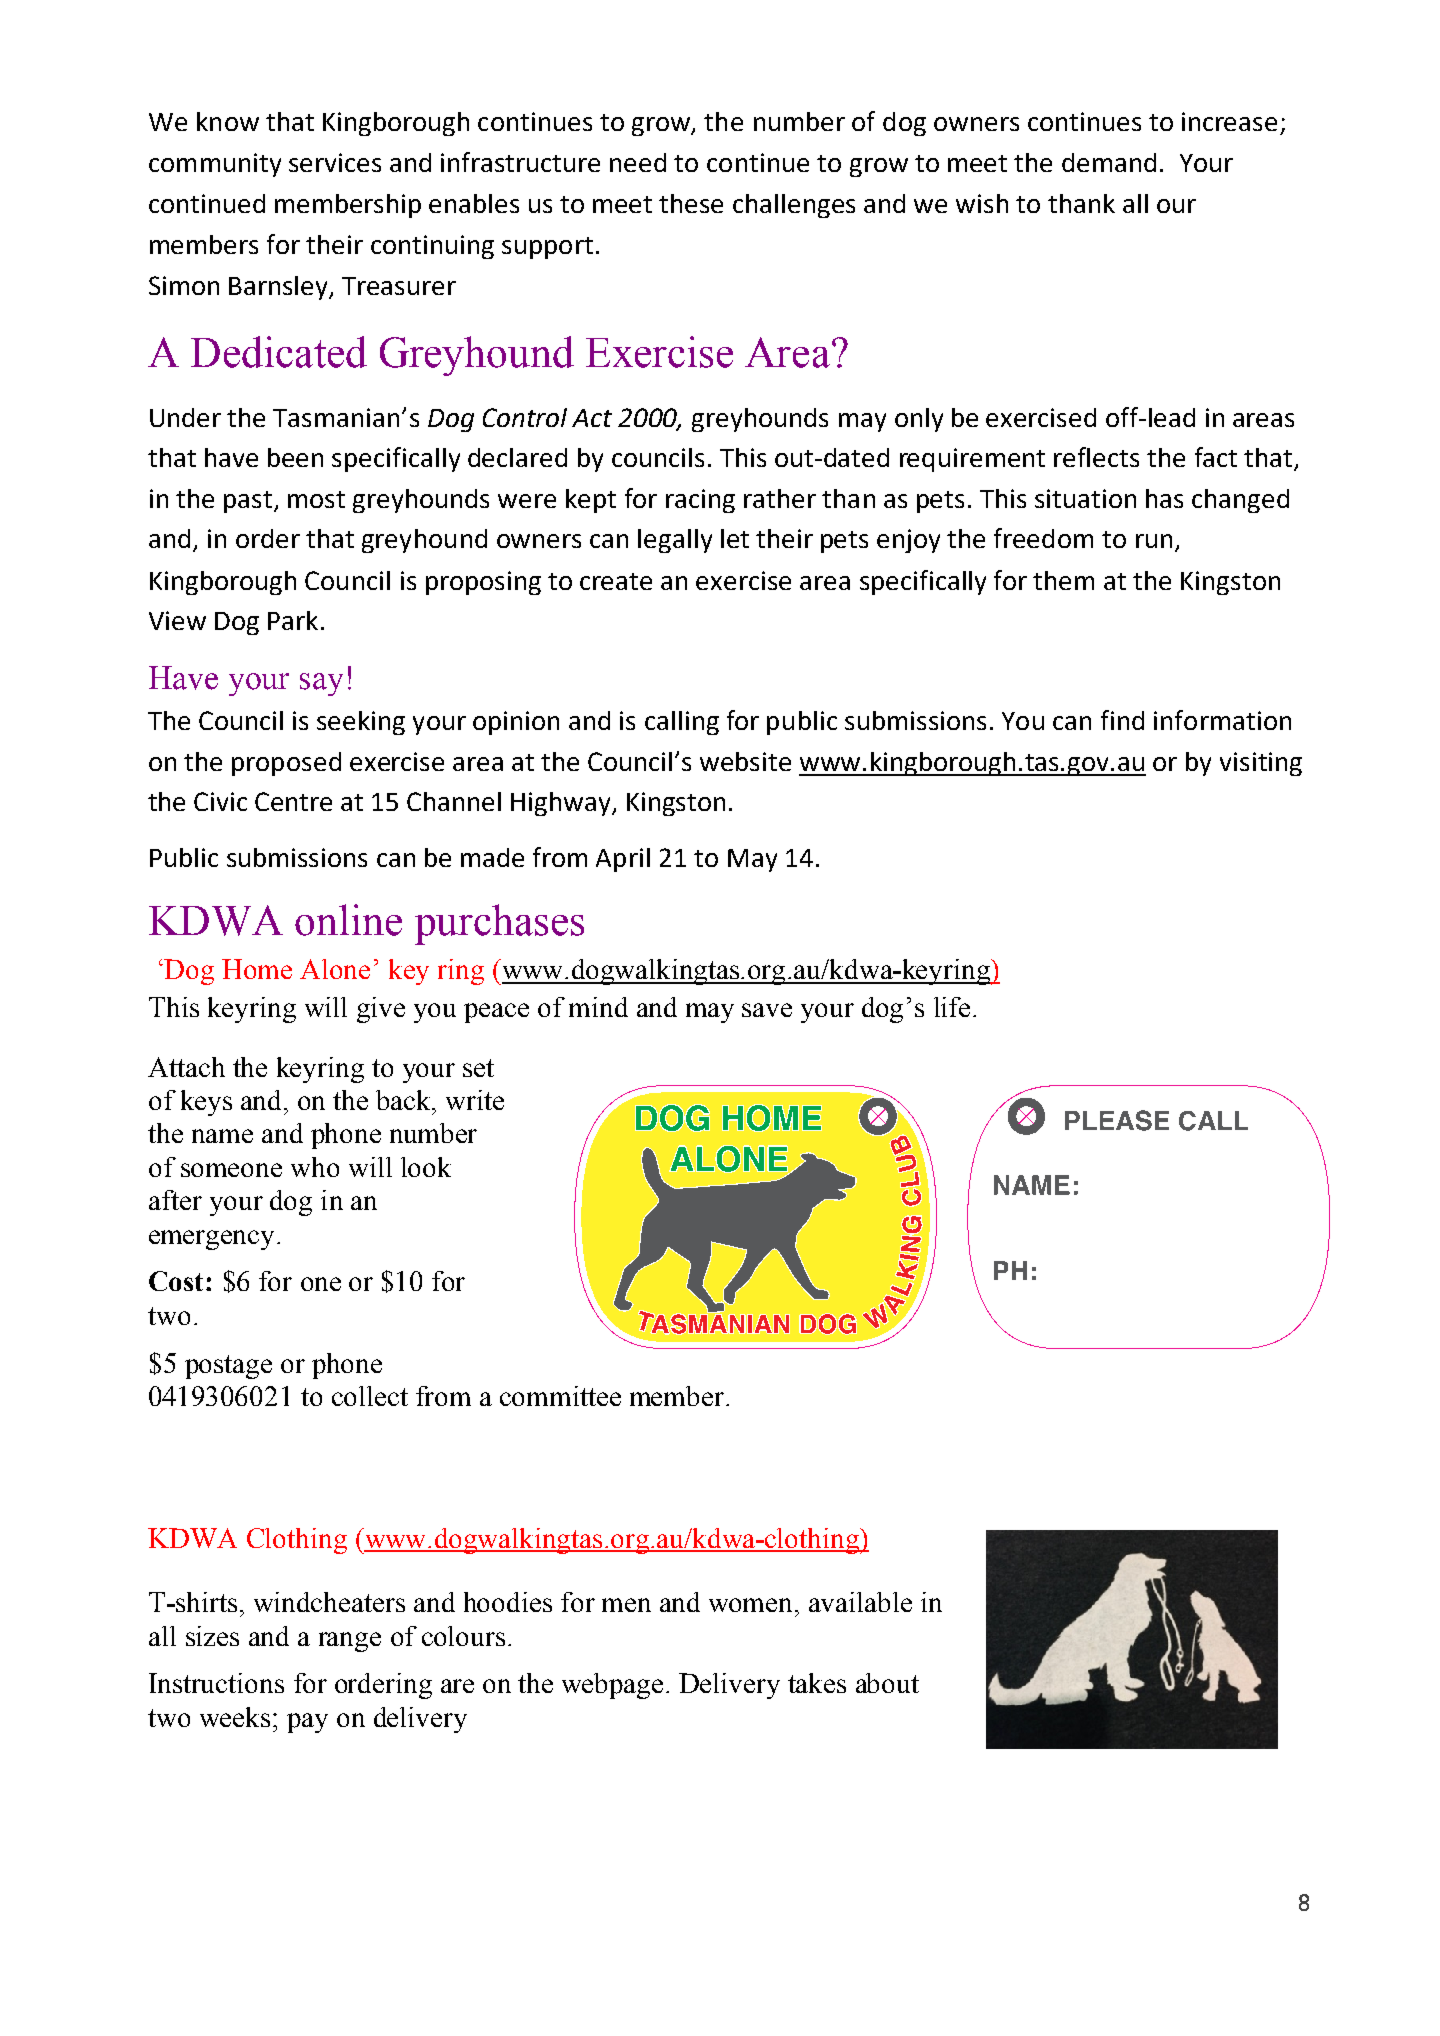 The width and height of the page is (1440, 2036). What do you see at coordinates (682, 723) in the page?
I see `calling` at bounding box center [682, 723].
